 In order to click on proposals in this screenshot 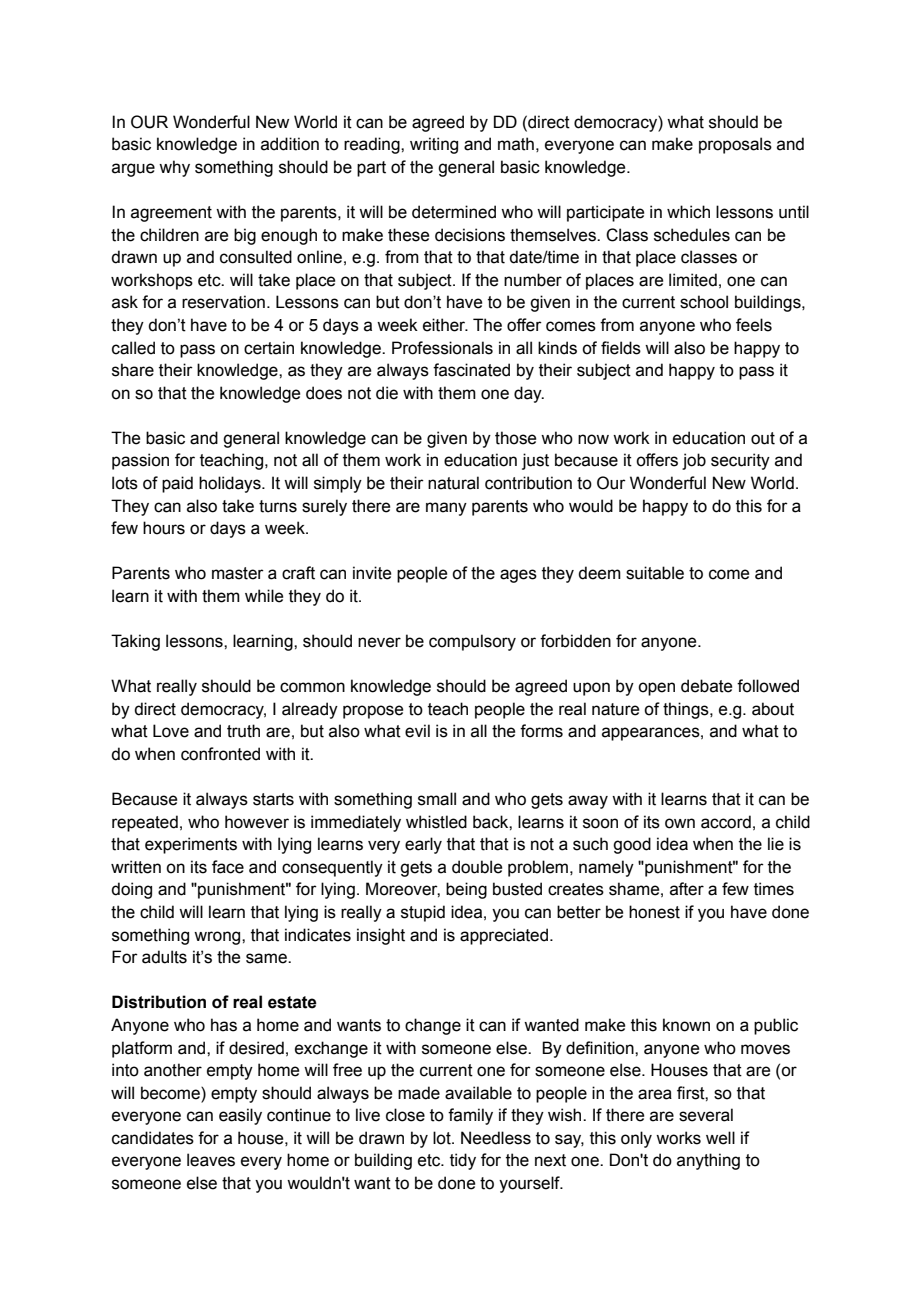, I will do `click(735, 145)`.
